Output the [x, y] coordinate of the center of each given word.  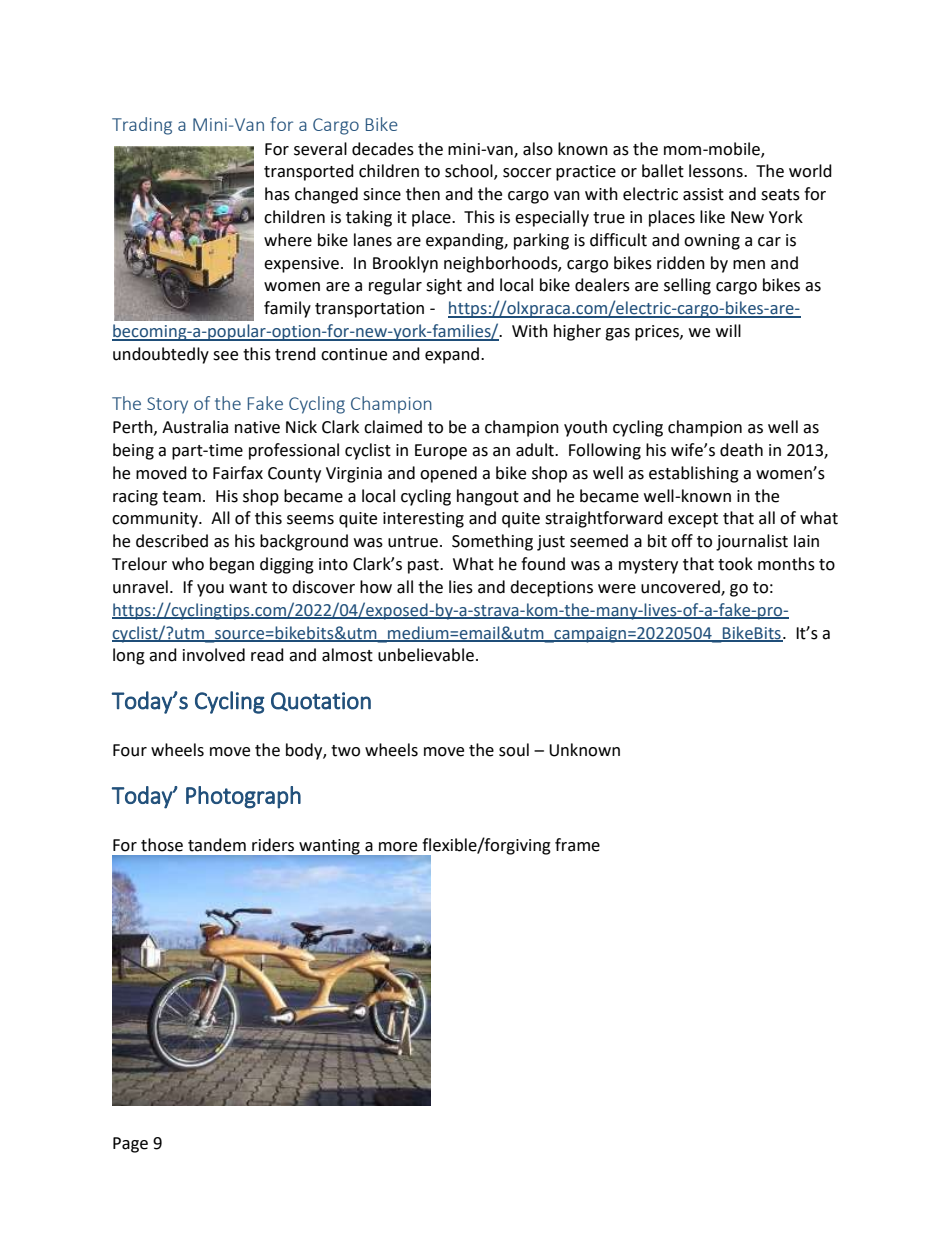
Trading [142, 126]
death [741, 450]
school [470, 172]
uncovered [681, 587]
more [398, 847]
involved [214, 655]
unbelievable [426, 655]
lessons [717, 171]
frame [577, 845]
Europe [441, 452]
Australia [195, 427]
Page [130, 1145]
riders [273, 845]
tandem [217, 845]
